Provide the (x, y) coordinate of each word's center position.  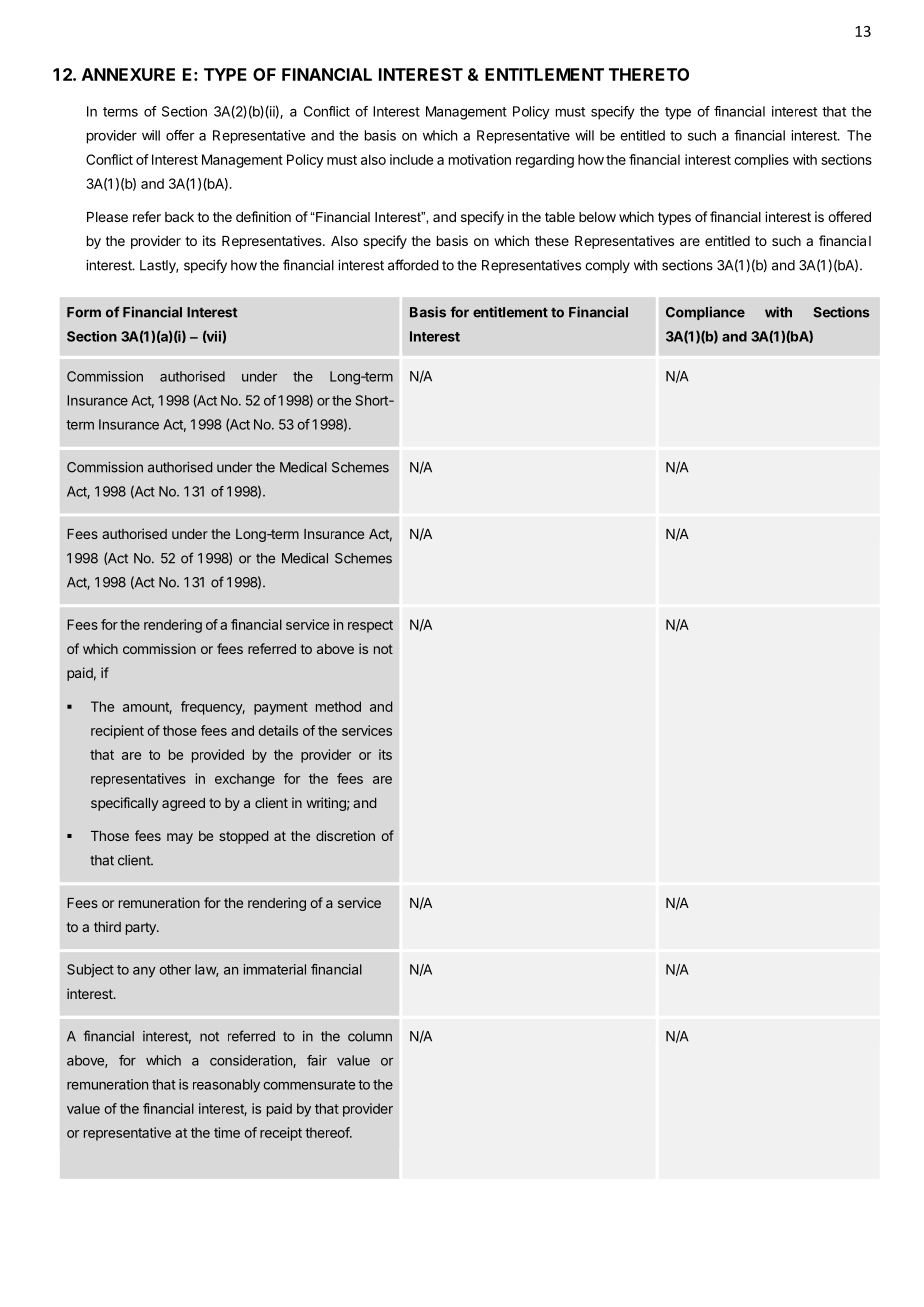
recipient (117, 732)
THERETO (649, 74)
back (179, 217)
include (411, 159)
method (338, 706)
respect (370, 626)
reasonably (226, 1086)
